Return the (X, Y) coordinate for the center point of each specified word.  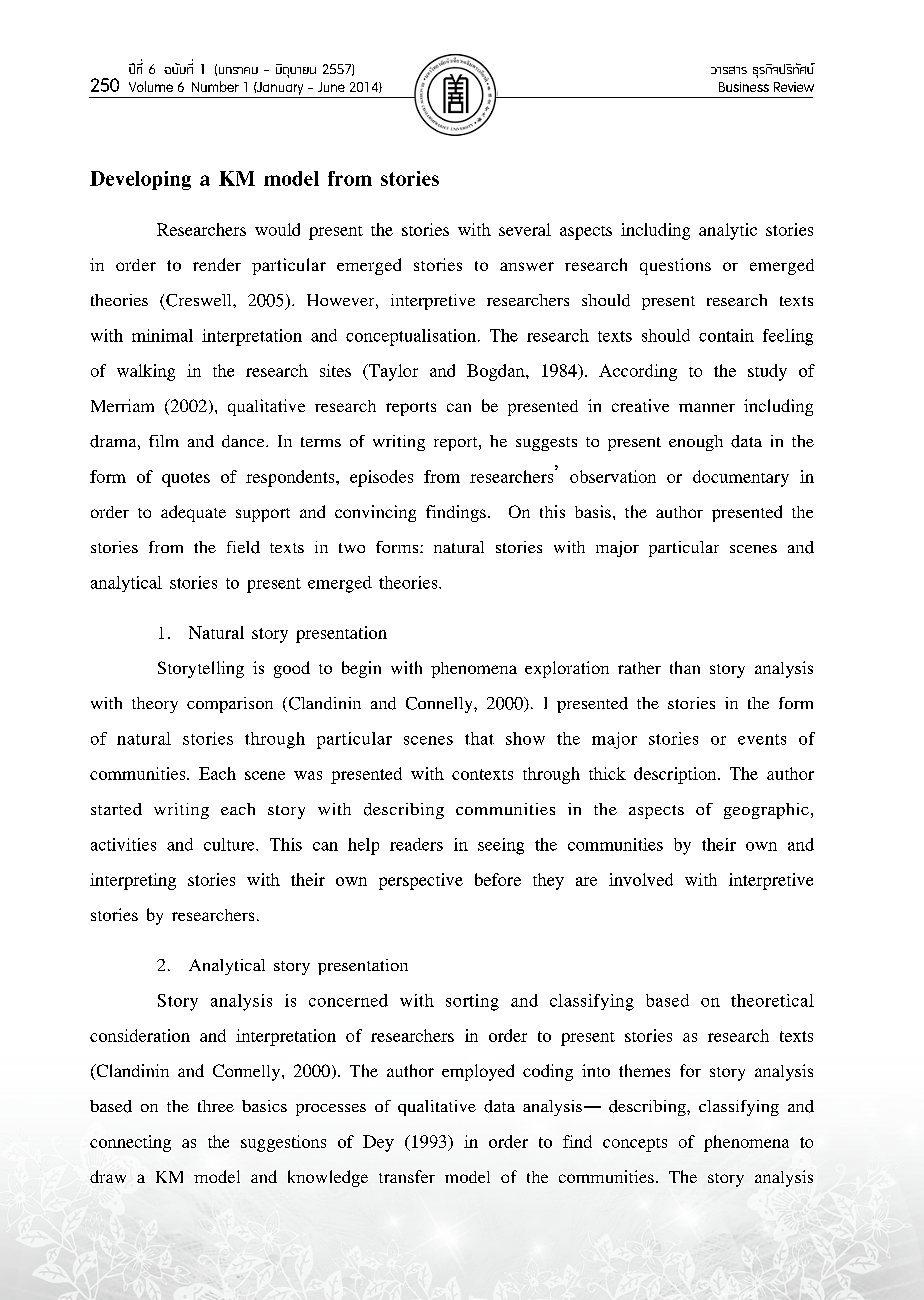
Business (744, 87)
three (216, 1106)
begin (361, 669)
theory (155, 705)
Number (215, 86)
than (685, 667)
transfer (407, 1176)
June (331, 87)
